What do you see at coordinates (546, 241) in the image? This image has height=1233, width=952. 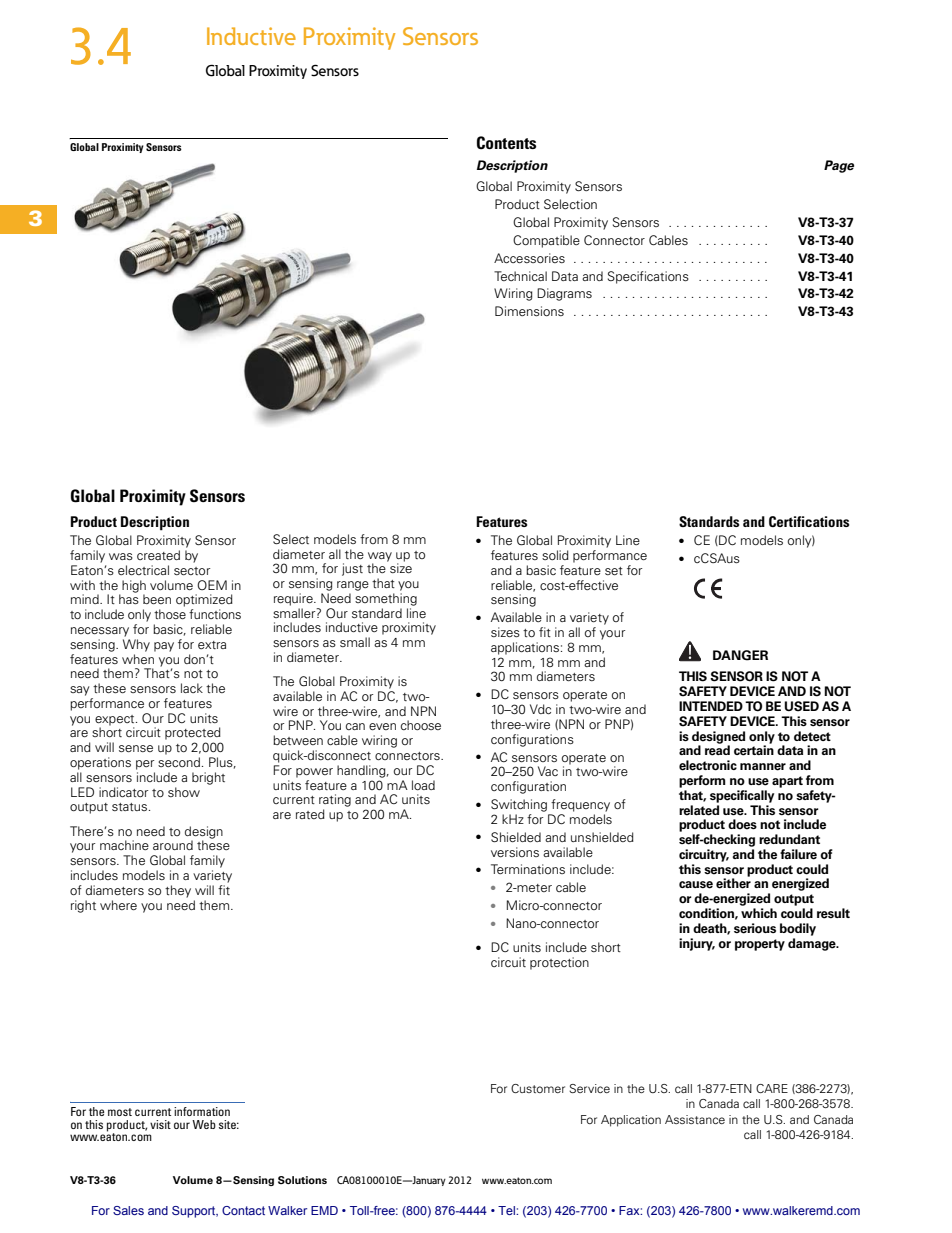 I see `Compatible` at bounding box center [546, 241].
